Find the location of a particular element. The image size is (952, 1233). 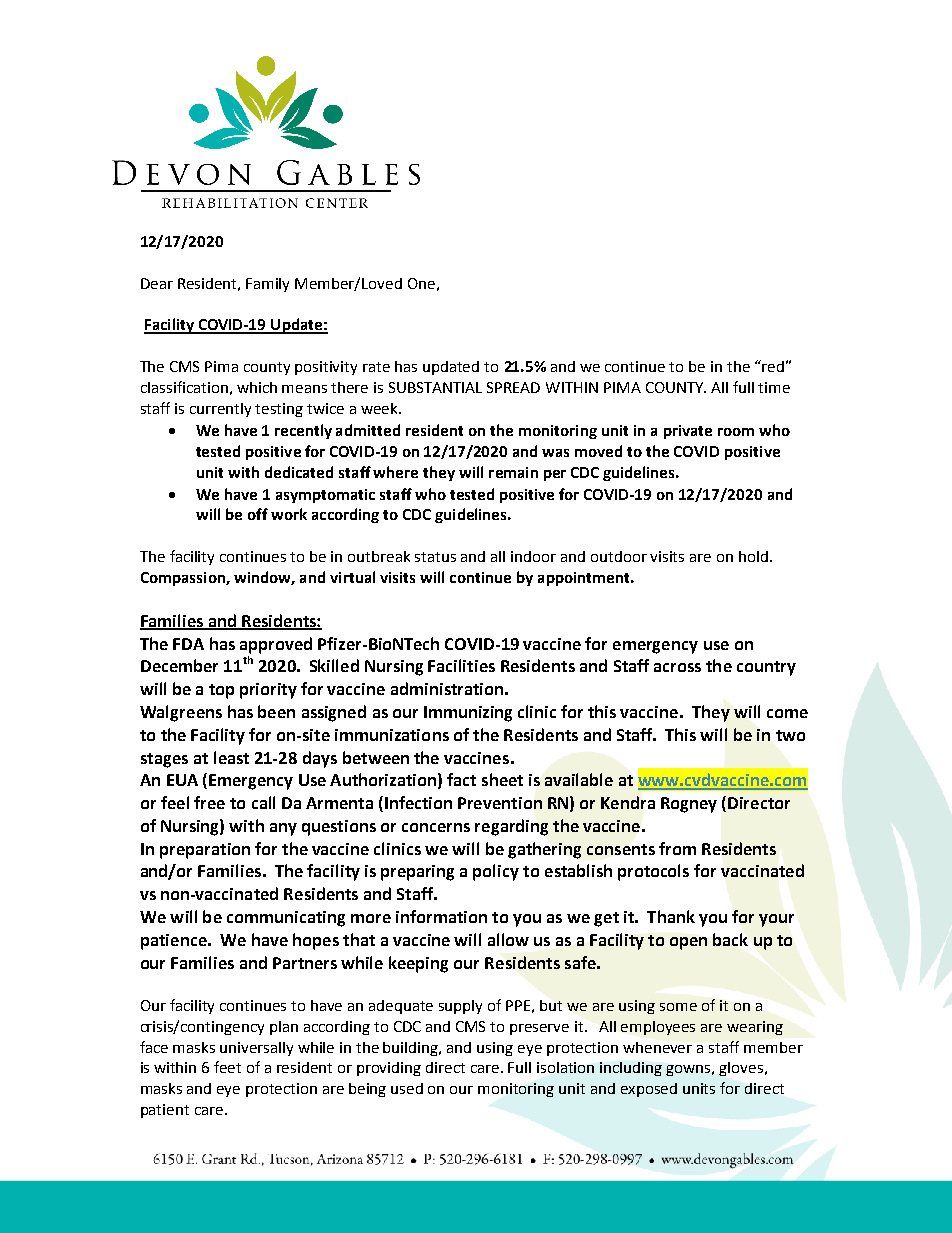

Family is located at coordinates (267, 285).
